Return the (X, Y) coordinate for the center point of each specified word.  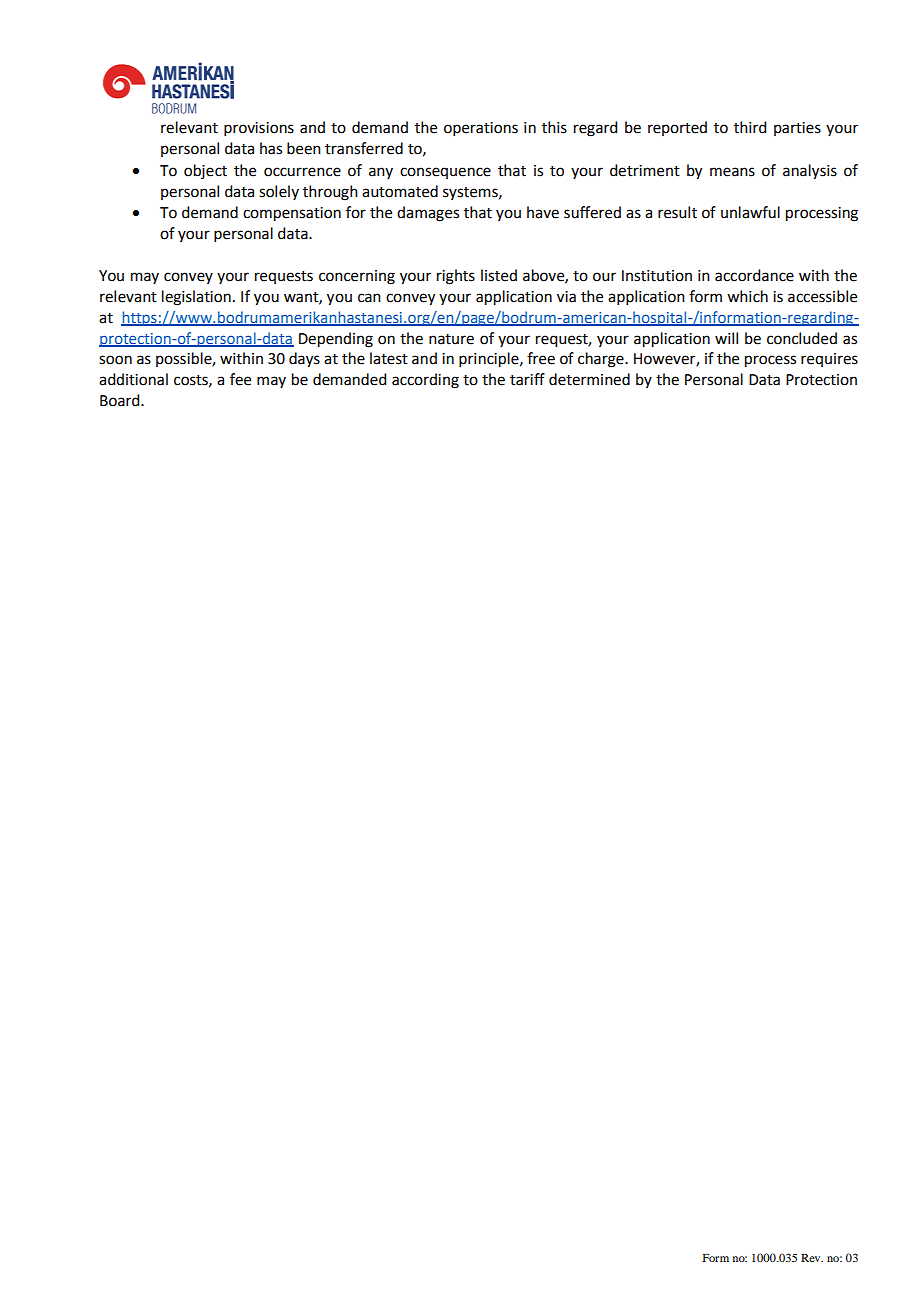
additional (133, 379)
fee (240, 379)
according (425, 381)
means (732, 172)
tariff (527, 379)
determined (589, 379)
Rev (812, 1258)
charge (602, 360)
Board (121, 400)
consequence (445, 173)
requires (829, 360)
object (205, 171)
